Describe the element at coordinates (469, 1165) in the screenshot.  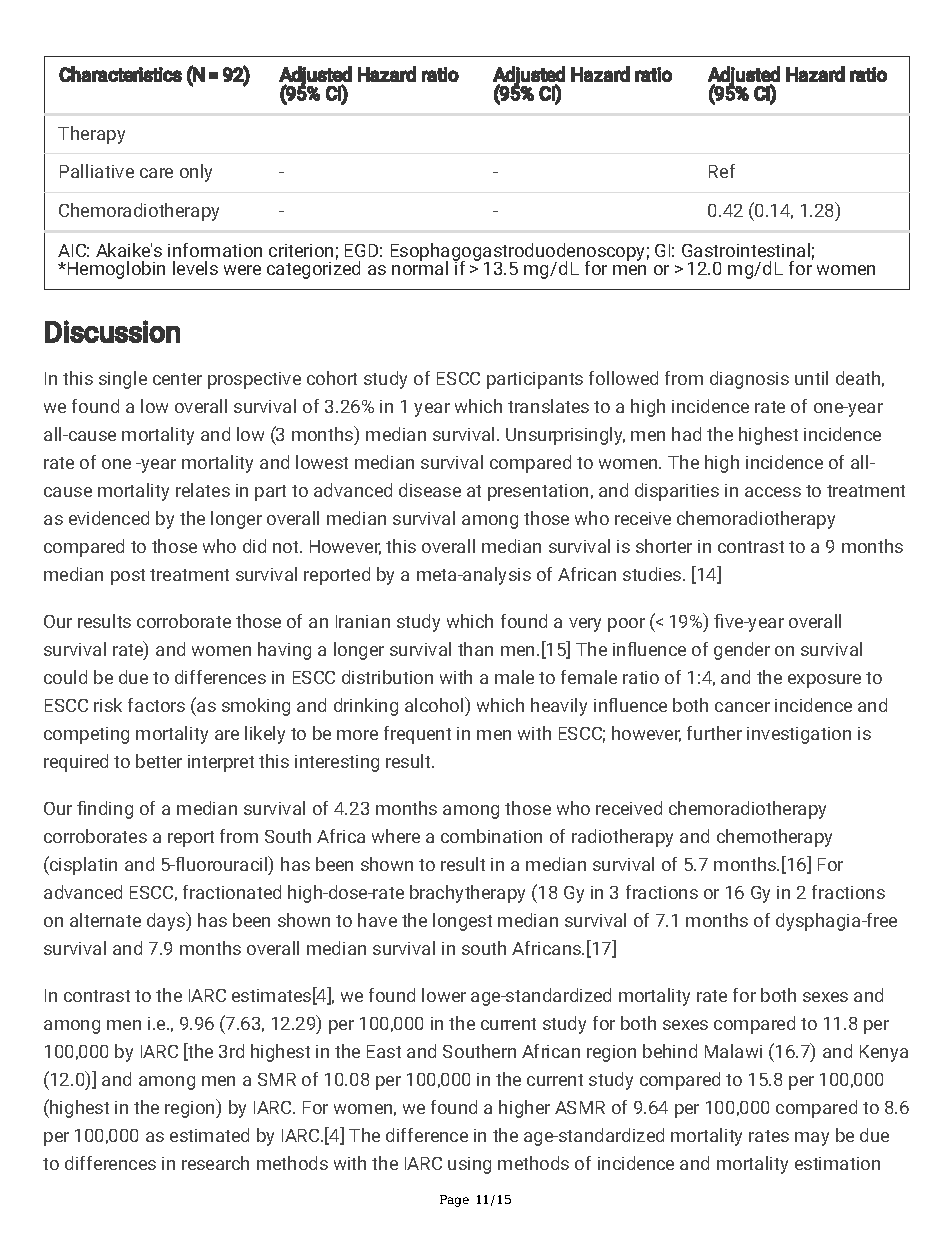
I see `using` at that location.
